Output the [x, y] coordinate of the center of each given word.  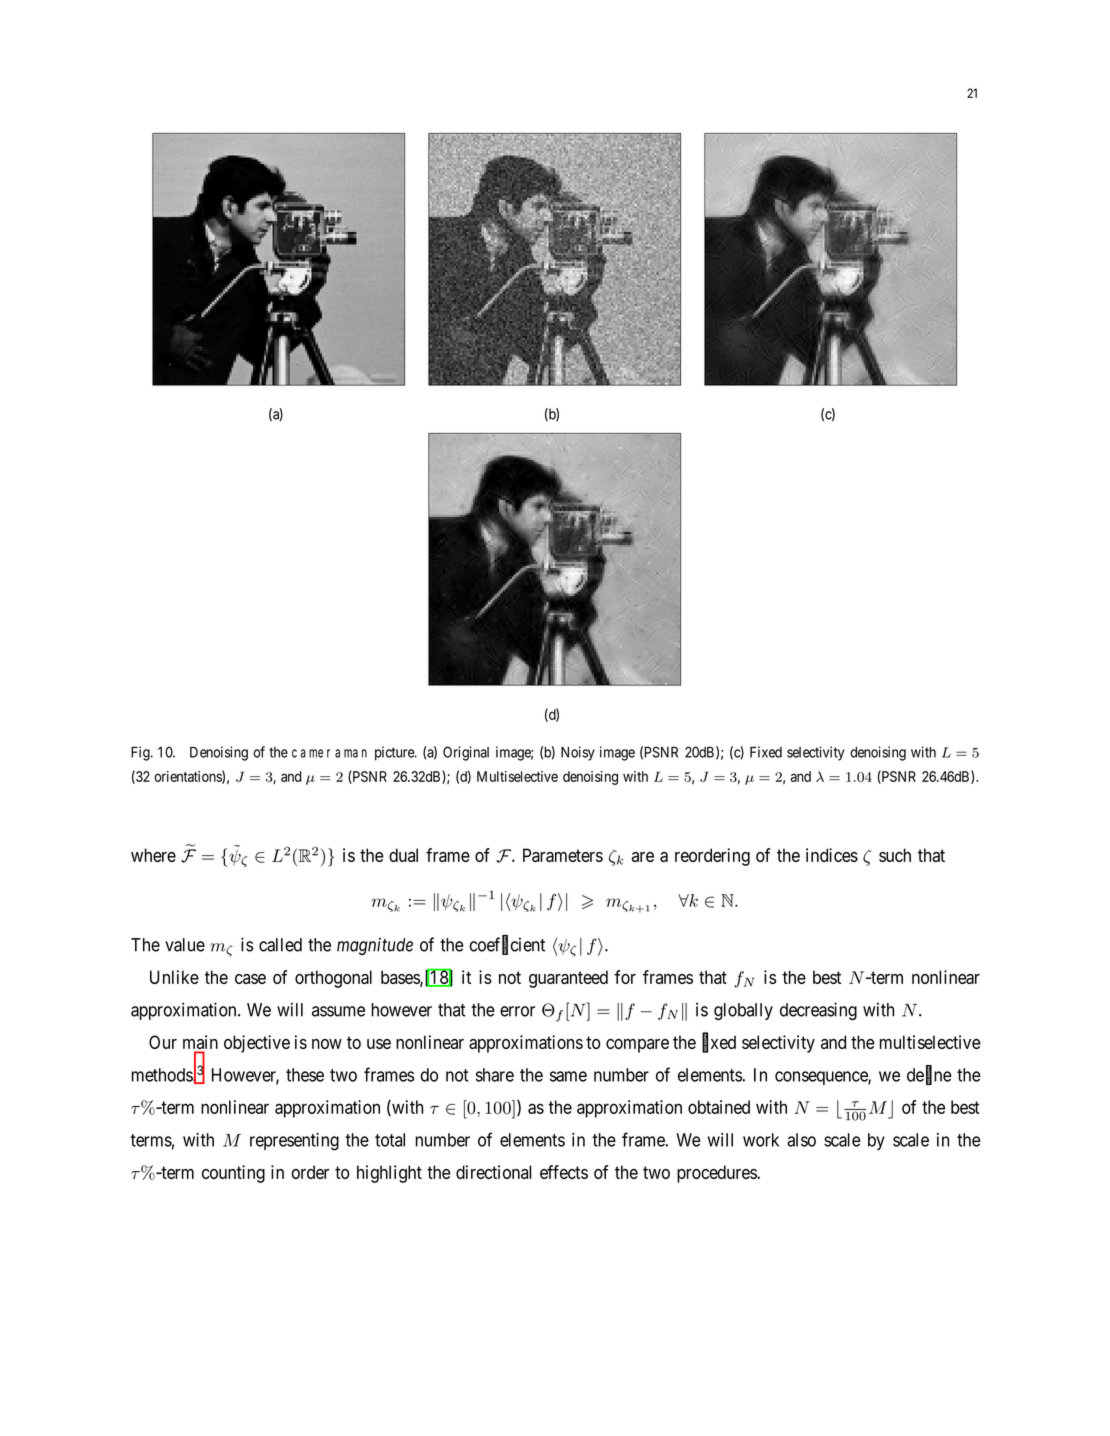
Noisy [578, 753]
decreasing [818, 1011]
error [517, 1011]
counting [233, 1174]
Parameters [563, 855]
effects [564, 1172]
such [895, 855]
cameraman [329, 753]
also [801, 1140]
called [280, 945]
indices [832, 855]
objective [257, 1044]
